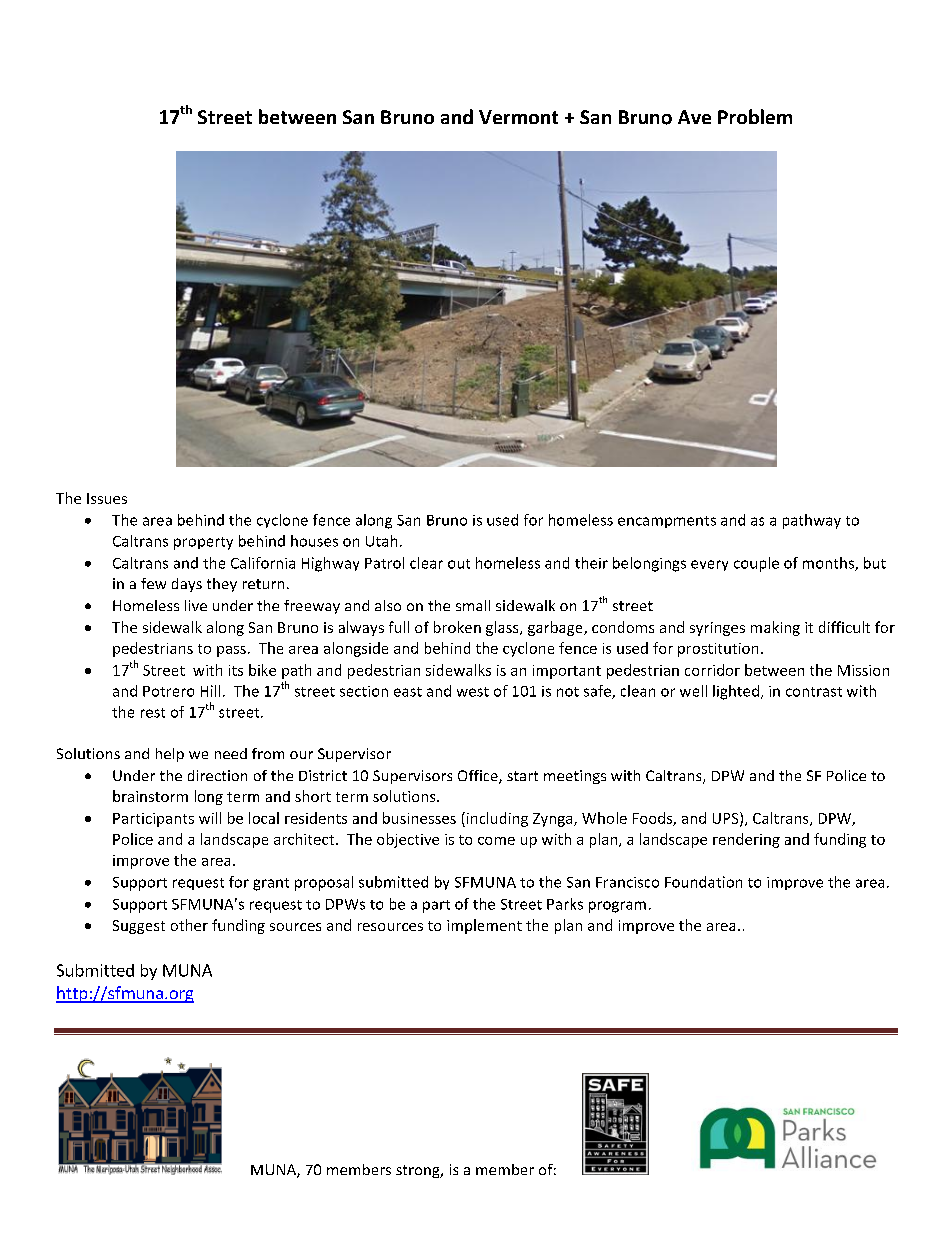 The image size is (952, 1233). I want to click on Problem, so click(755, 116).
